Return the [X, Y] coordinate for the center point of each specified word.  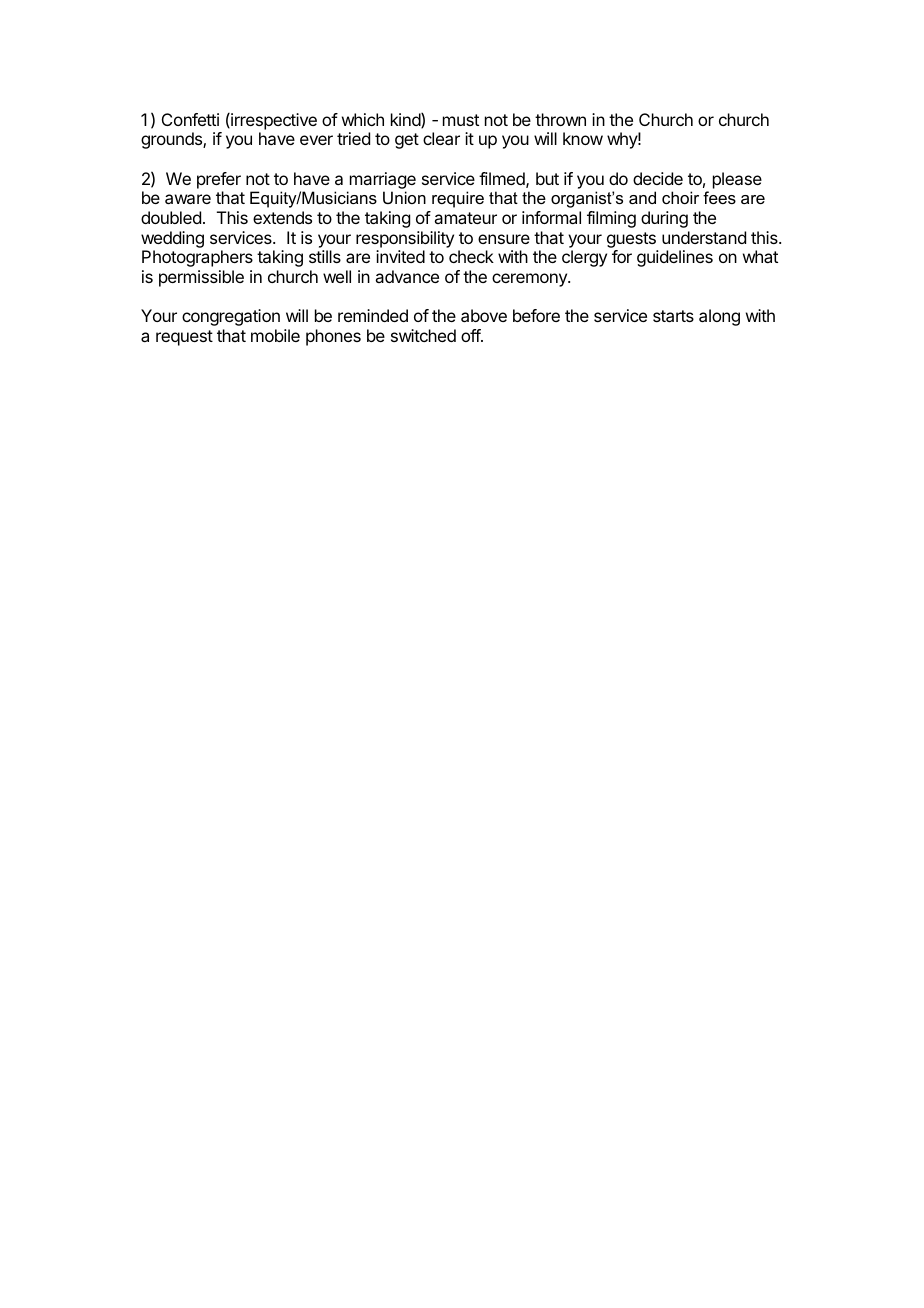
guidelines [675, 258]
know [583, 138]
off [471, 335]
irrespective [273, 121]
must [461, 120]
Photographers [197, 258]
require [458, 199]
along [719, 317]
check [471, 256]
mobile [275, 335]
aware [188, 199]
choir [680, 197]
